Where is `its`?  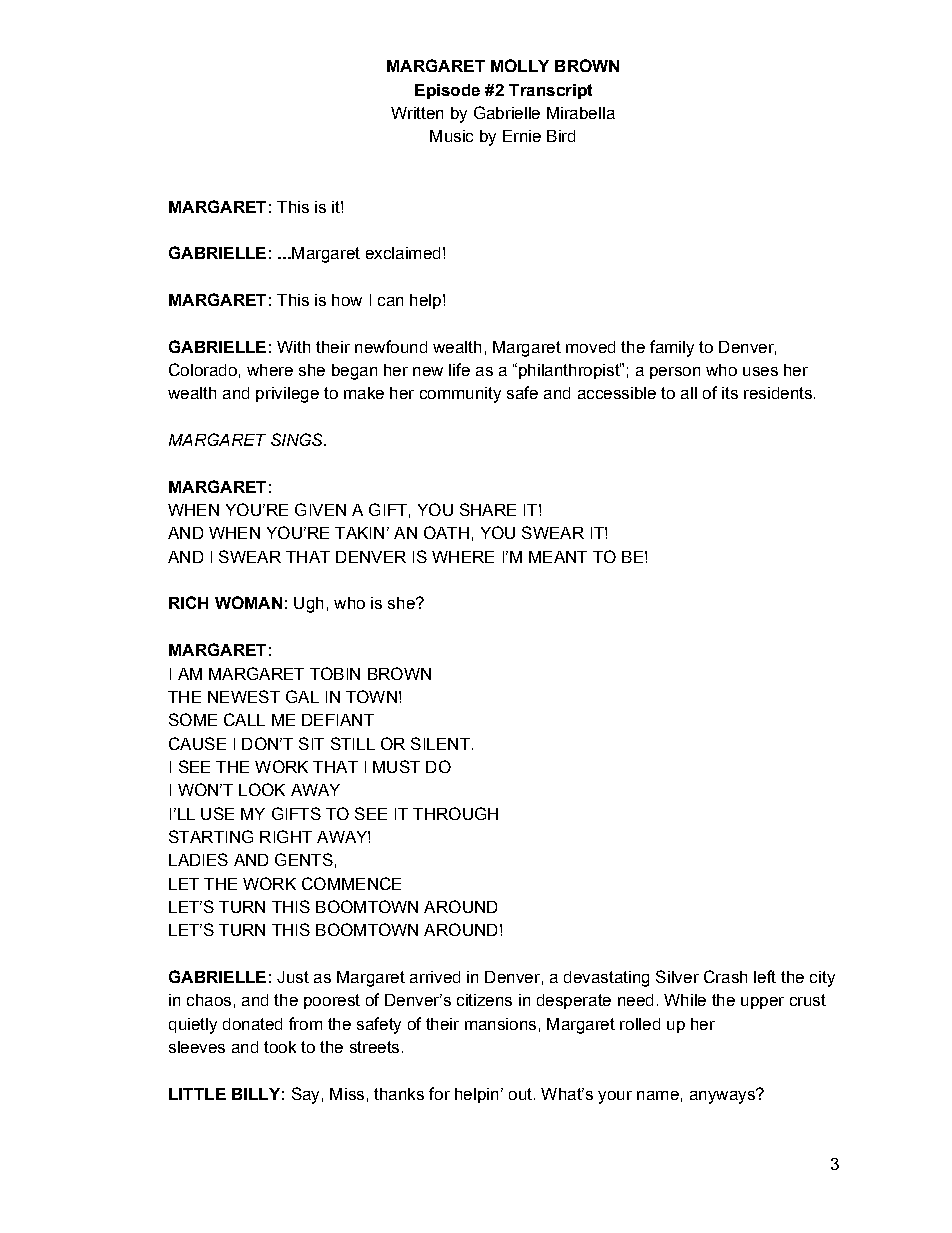
its is located at coordinates (730, 393).
